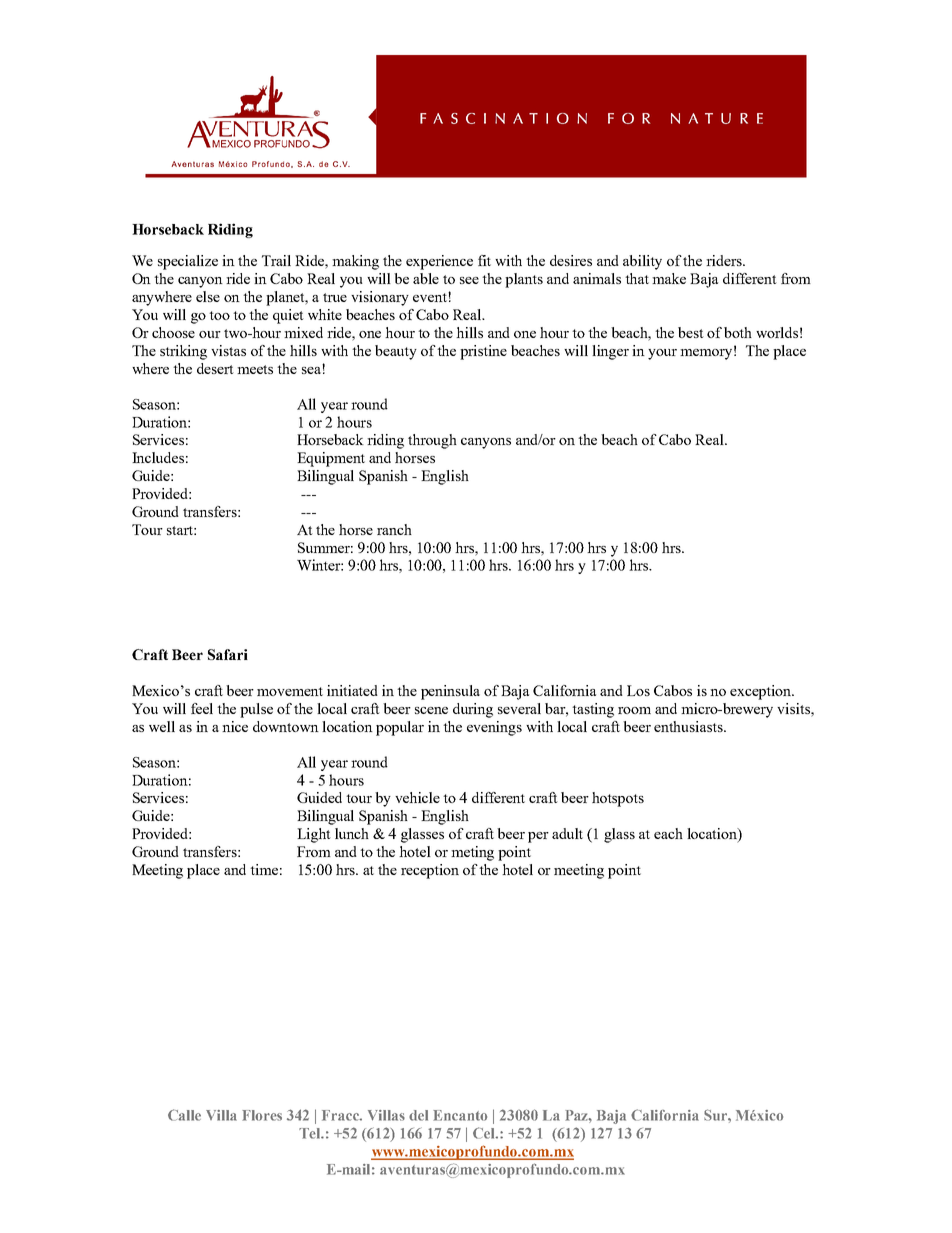 This screenshot has height=1233, width=952. Describe the element at coordinates (262, 1115) in the screenshot. I see `Flores` at that location.
